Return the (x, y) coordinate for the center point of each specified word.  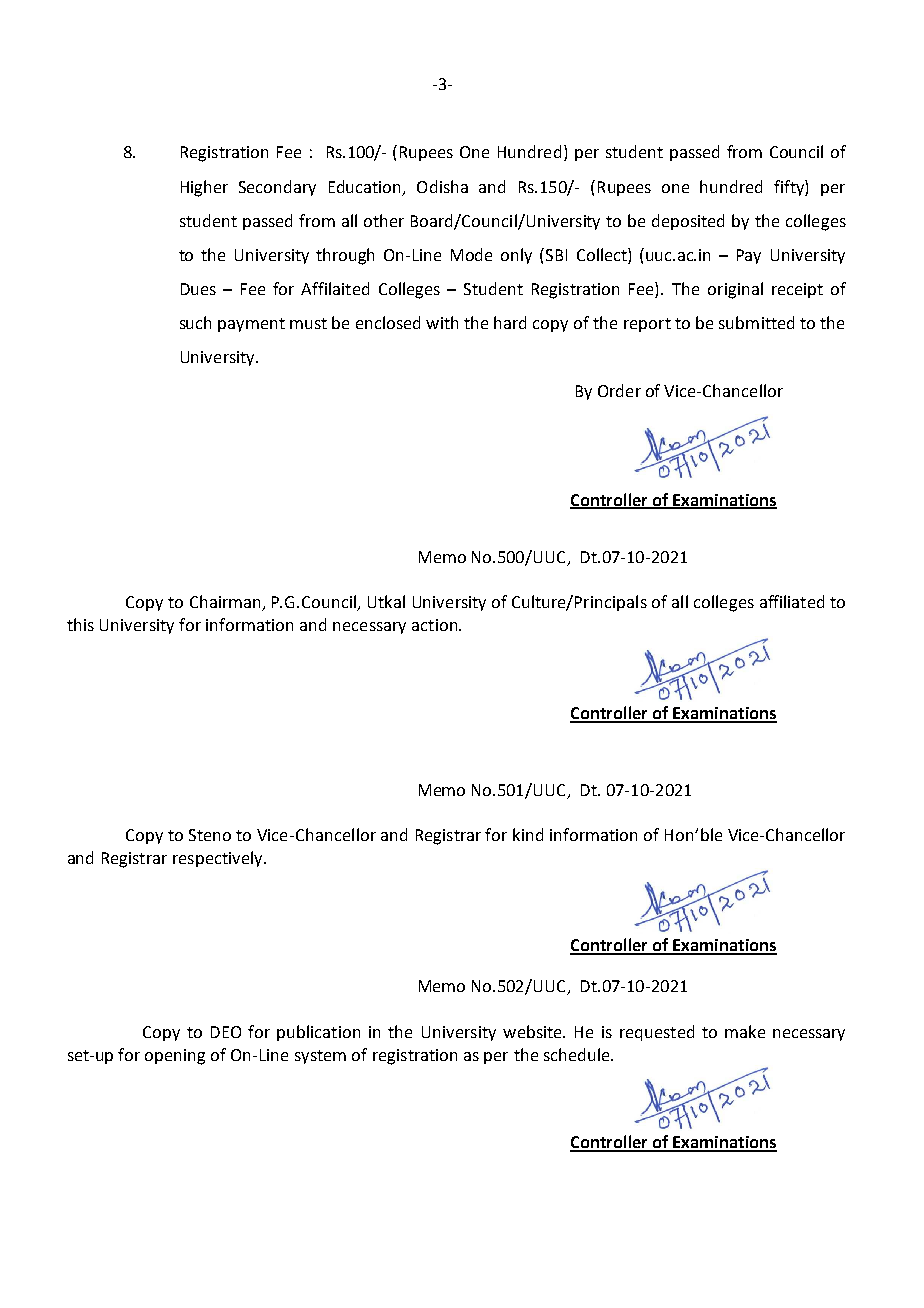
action (436, 625)
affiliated (792, 601)
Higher (204, 188)
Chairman (226, 603)
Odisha (442, 186)
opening (175, 1057)
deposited (688, 222)
